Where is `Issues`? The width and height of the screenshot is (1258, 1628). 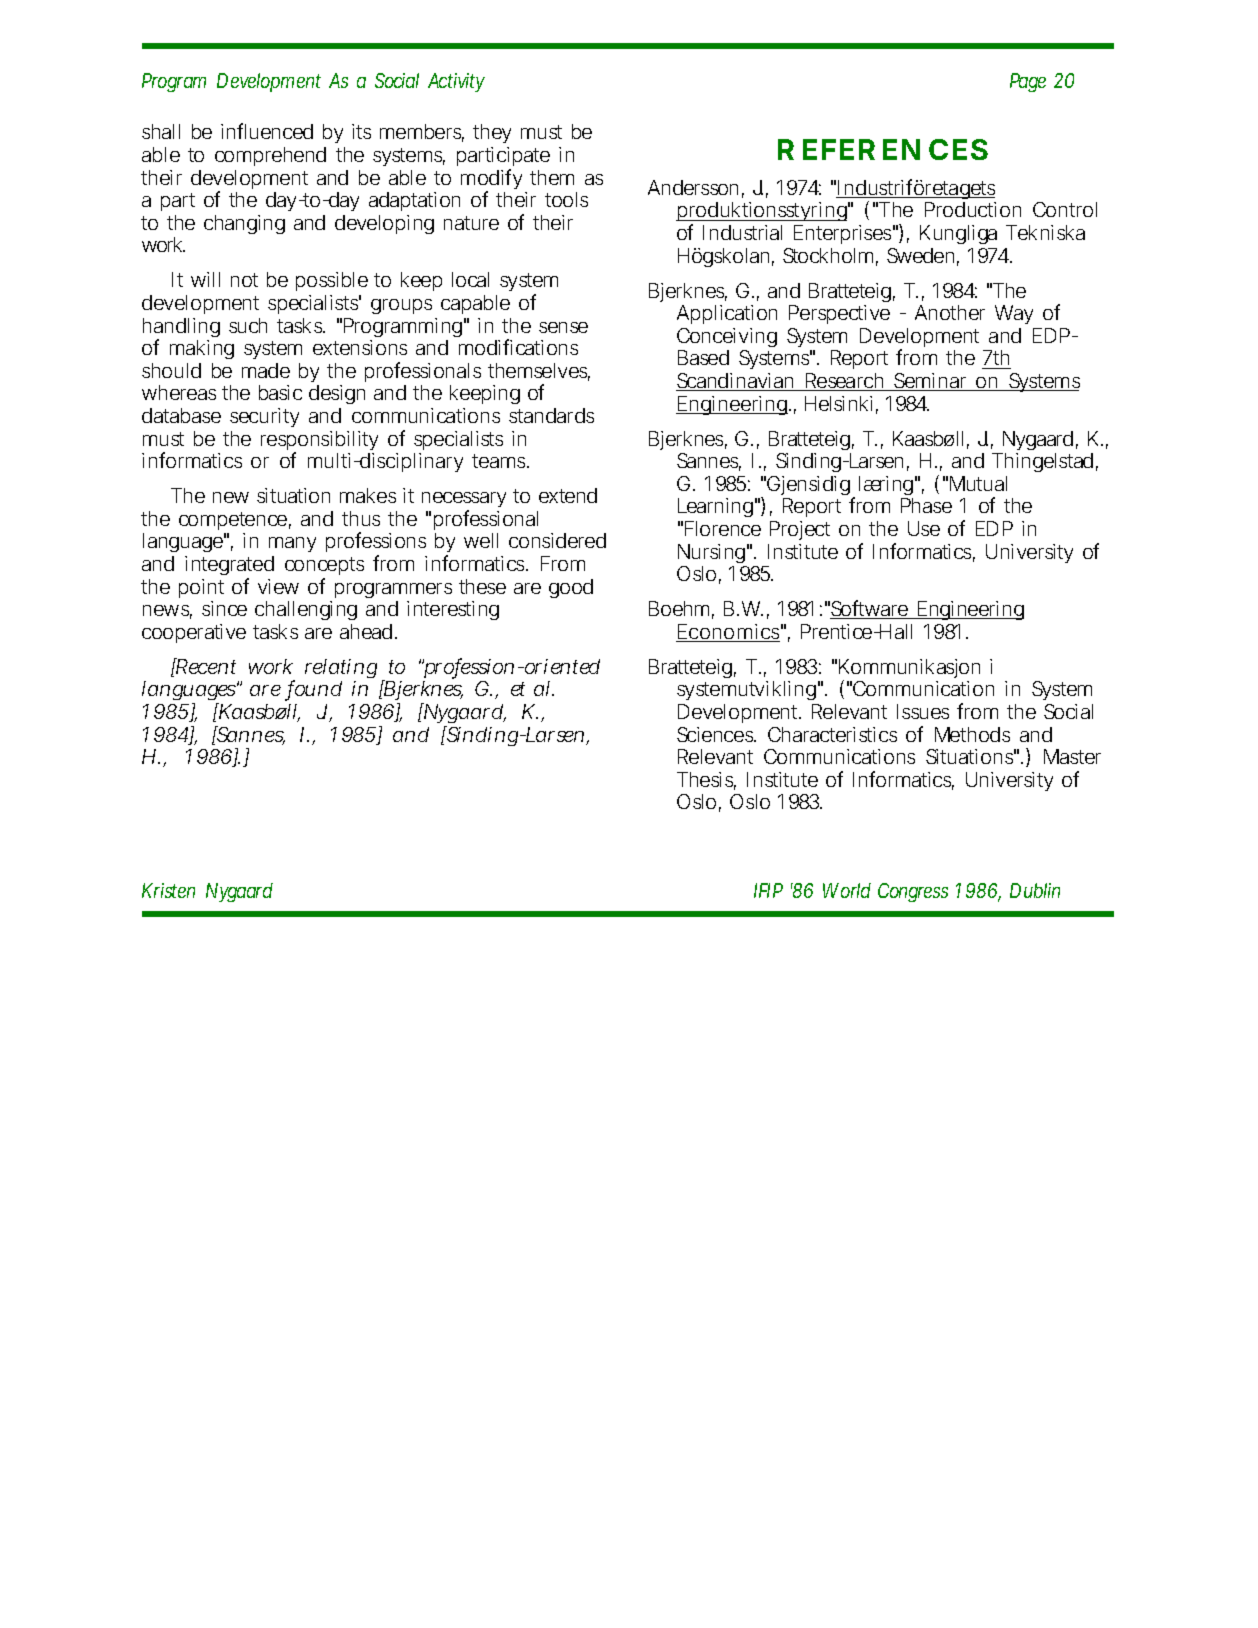
Issues is located at coordinates (923, 711).
